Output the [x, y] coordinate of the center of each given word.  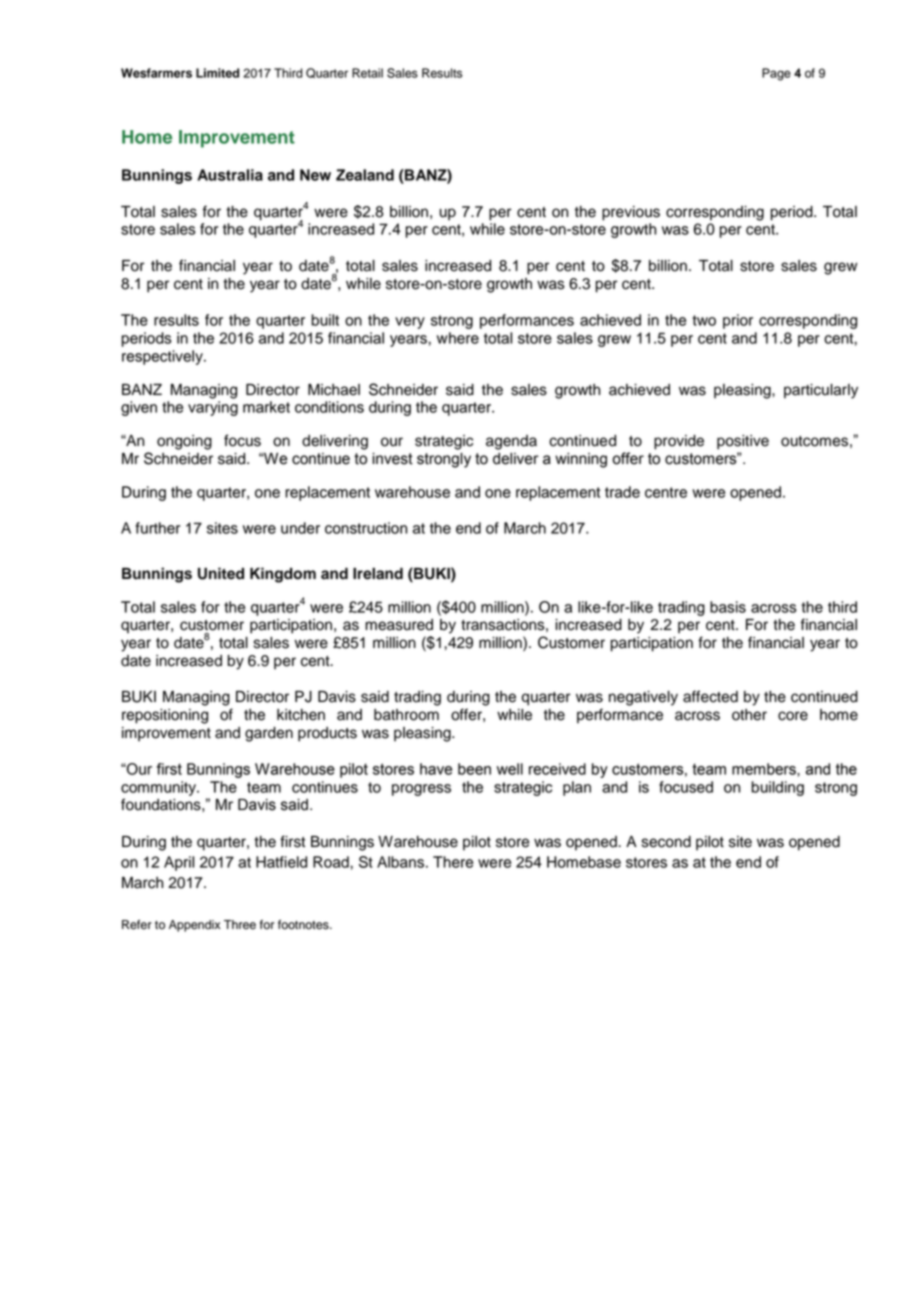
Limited [217, 73]
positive [743, 442]
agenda [511, 442]
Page [776, 74]
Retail [367, 73]
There [453, 862]
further [158, 528]
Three [240, 925]
